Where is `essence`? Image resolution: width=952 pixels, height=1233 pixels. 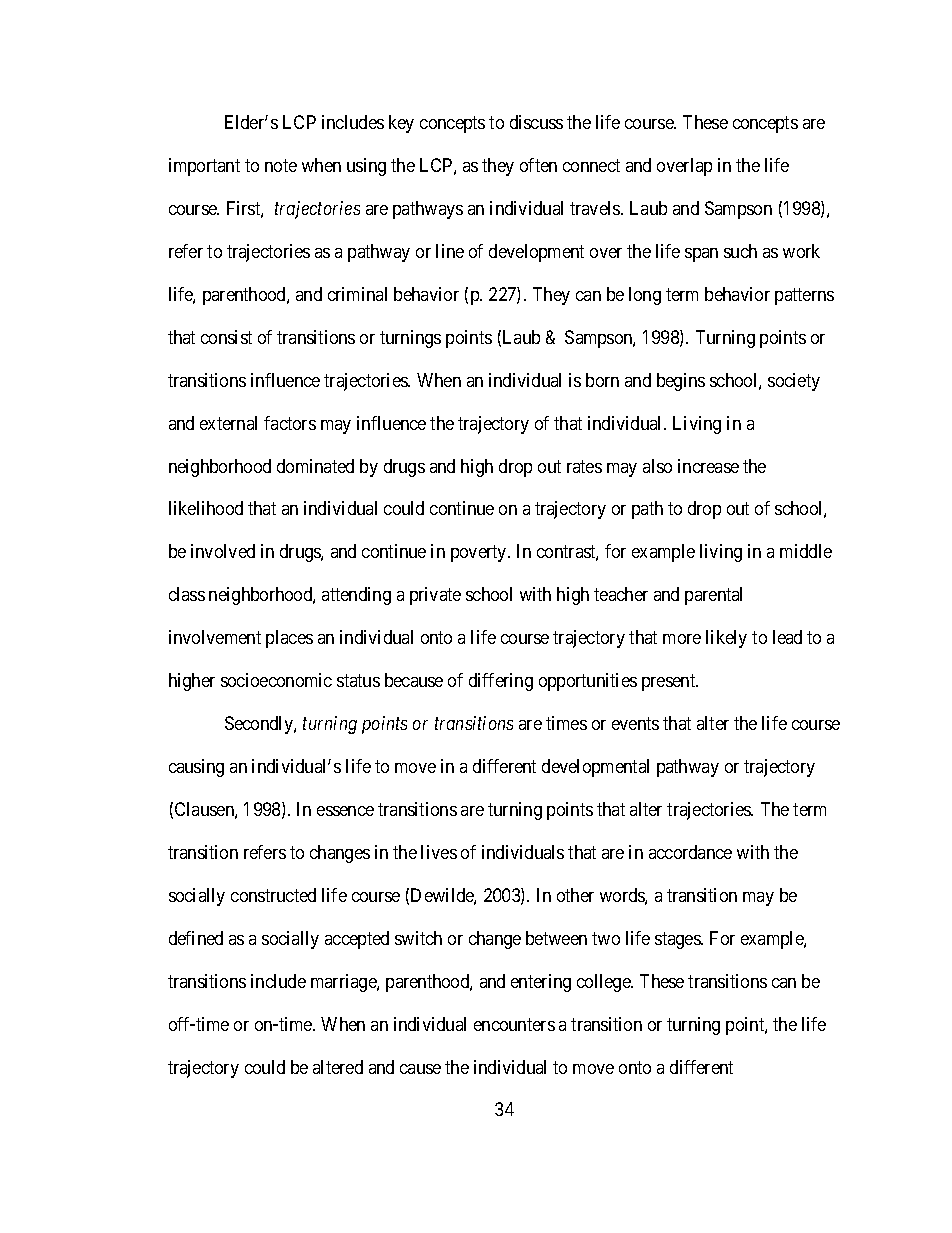 essence is located at coordinates (345, 811).
